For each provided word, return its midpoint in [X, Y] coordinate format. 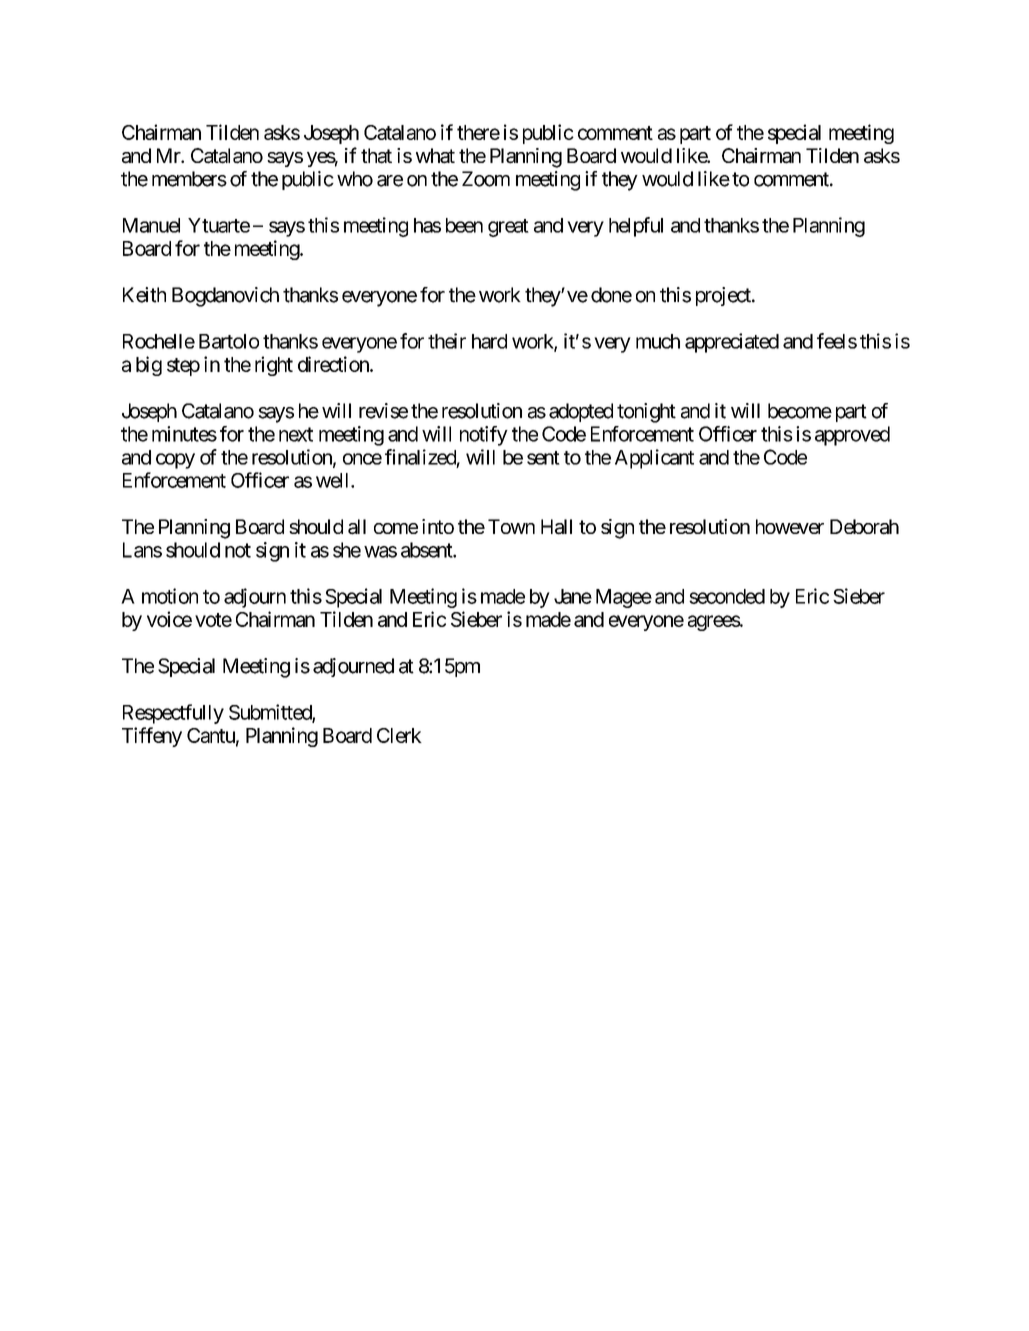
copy [175, 461]
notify [484, 436]
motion [170, 596]
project [724, 296]
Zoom [486, 179]
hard [489, 341]
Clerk [399, 735]
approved [852, 436]
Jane [573, 596]
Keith [144, 295]
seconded [727, 596]
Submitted [271, 713]
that [376, 156]
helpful [636, 227]
